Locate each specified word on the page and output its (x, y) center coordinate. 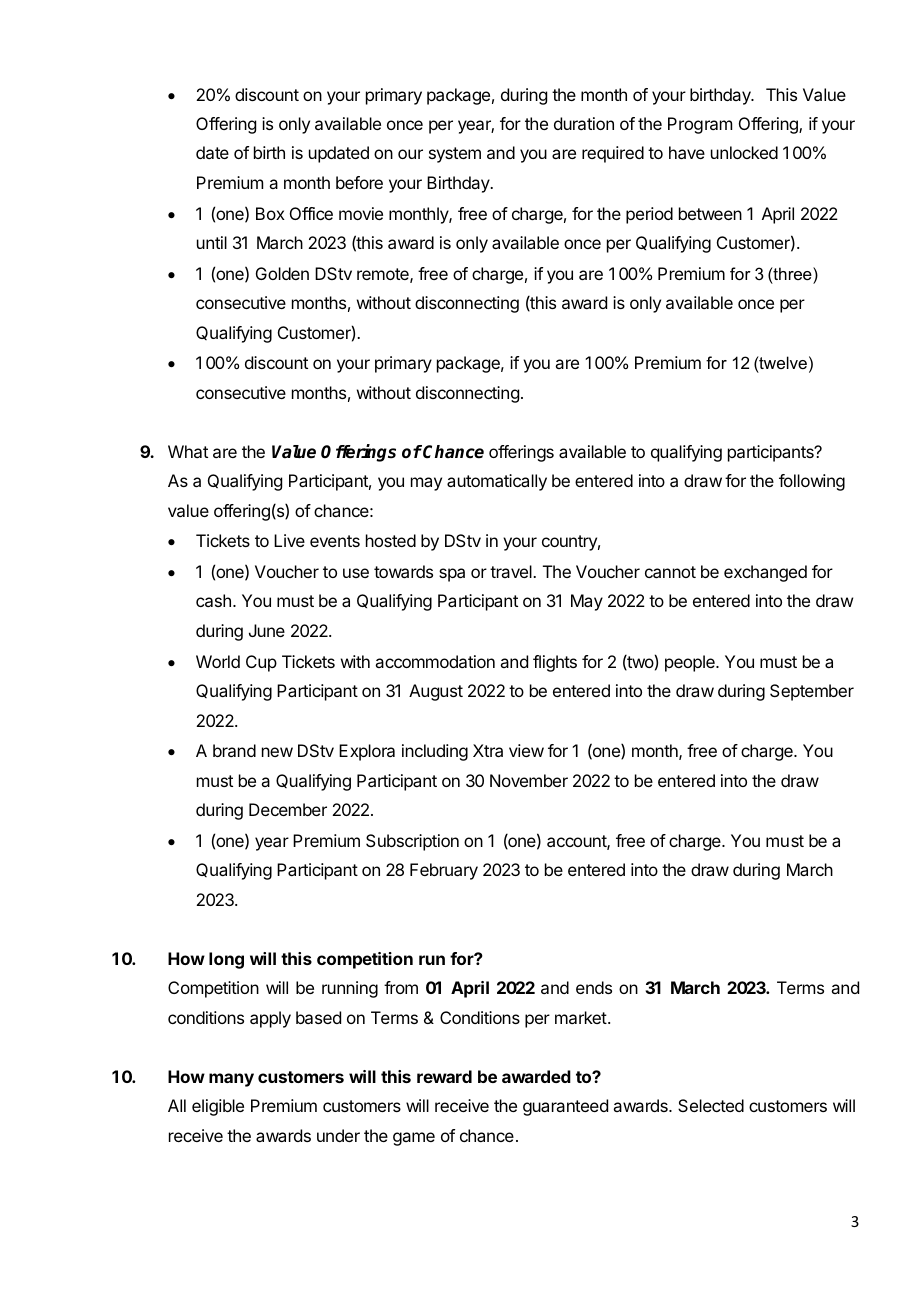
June (267, 630)
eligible (218, 1107)
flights (555, 663)
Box (270, 213)
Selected (711, 1105)
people (691, 663)
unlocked (744, 152)
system (455, 155)
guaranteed (565, 1107)
